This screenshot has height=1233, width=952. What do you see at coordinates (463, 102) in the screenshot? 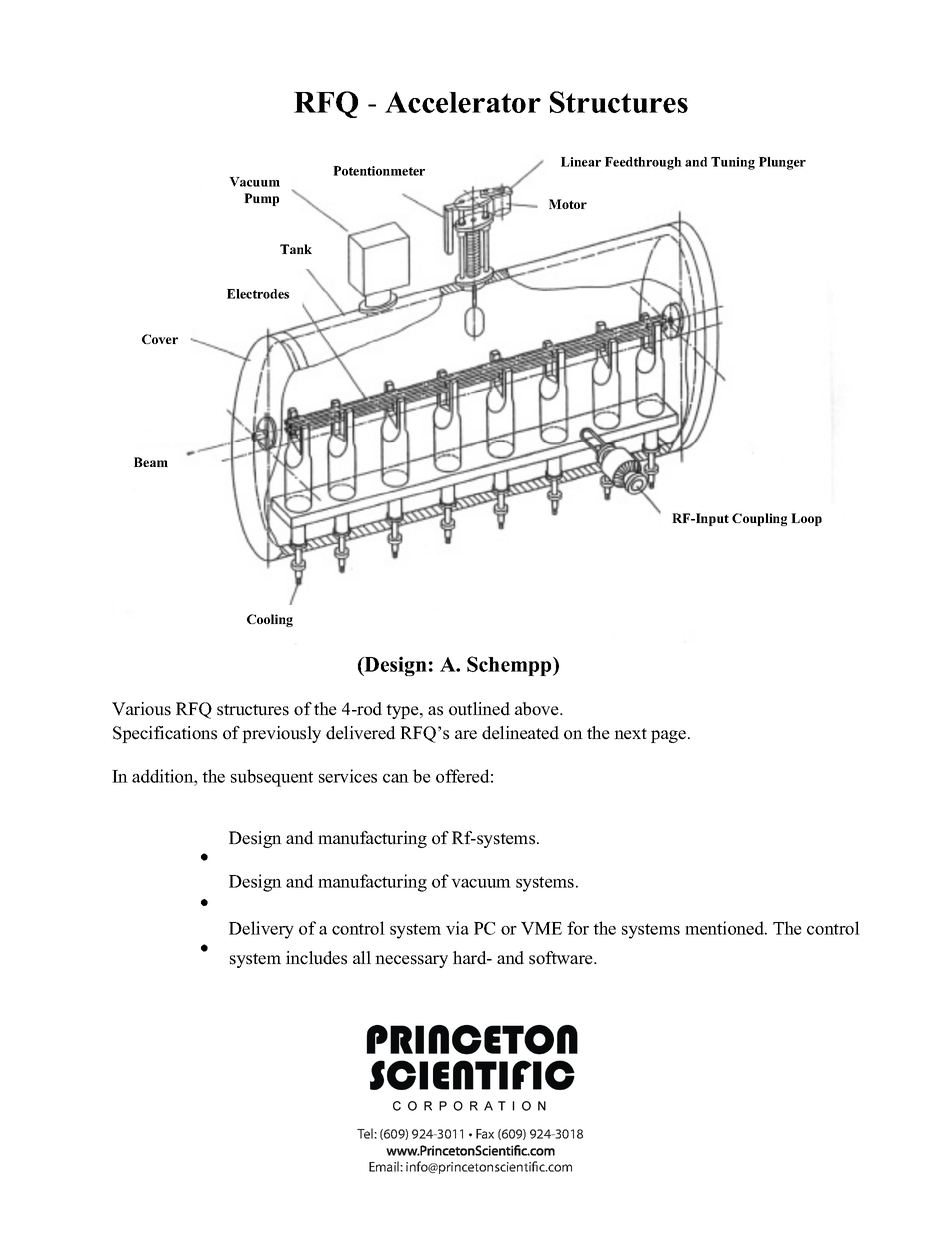
I see `Accelerator` at bounding box center [463, 102].
